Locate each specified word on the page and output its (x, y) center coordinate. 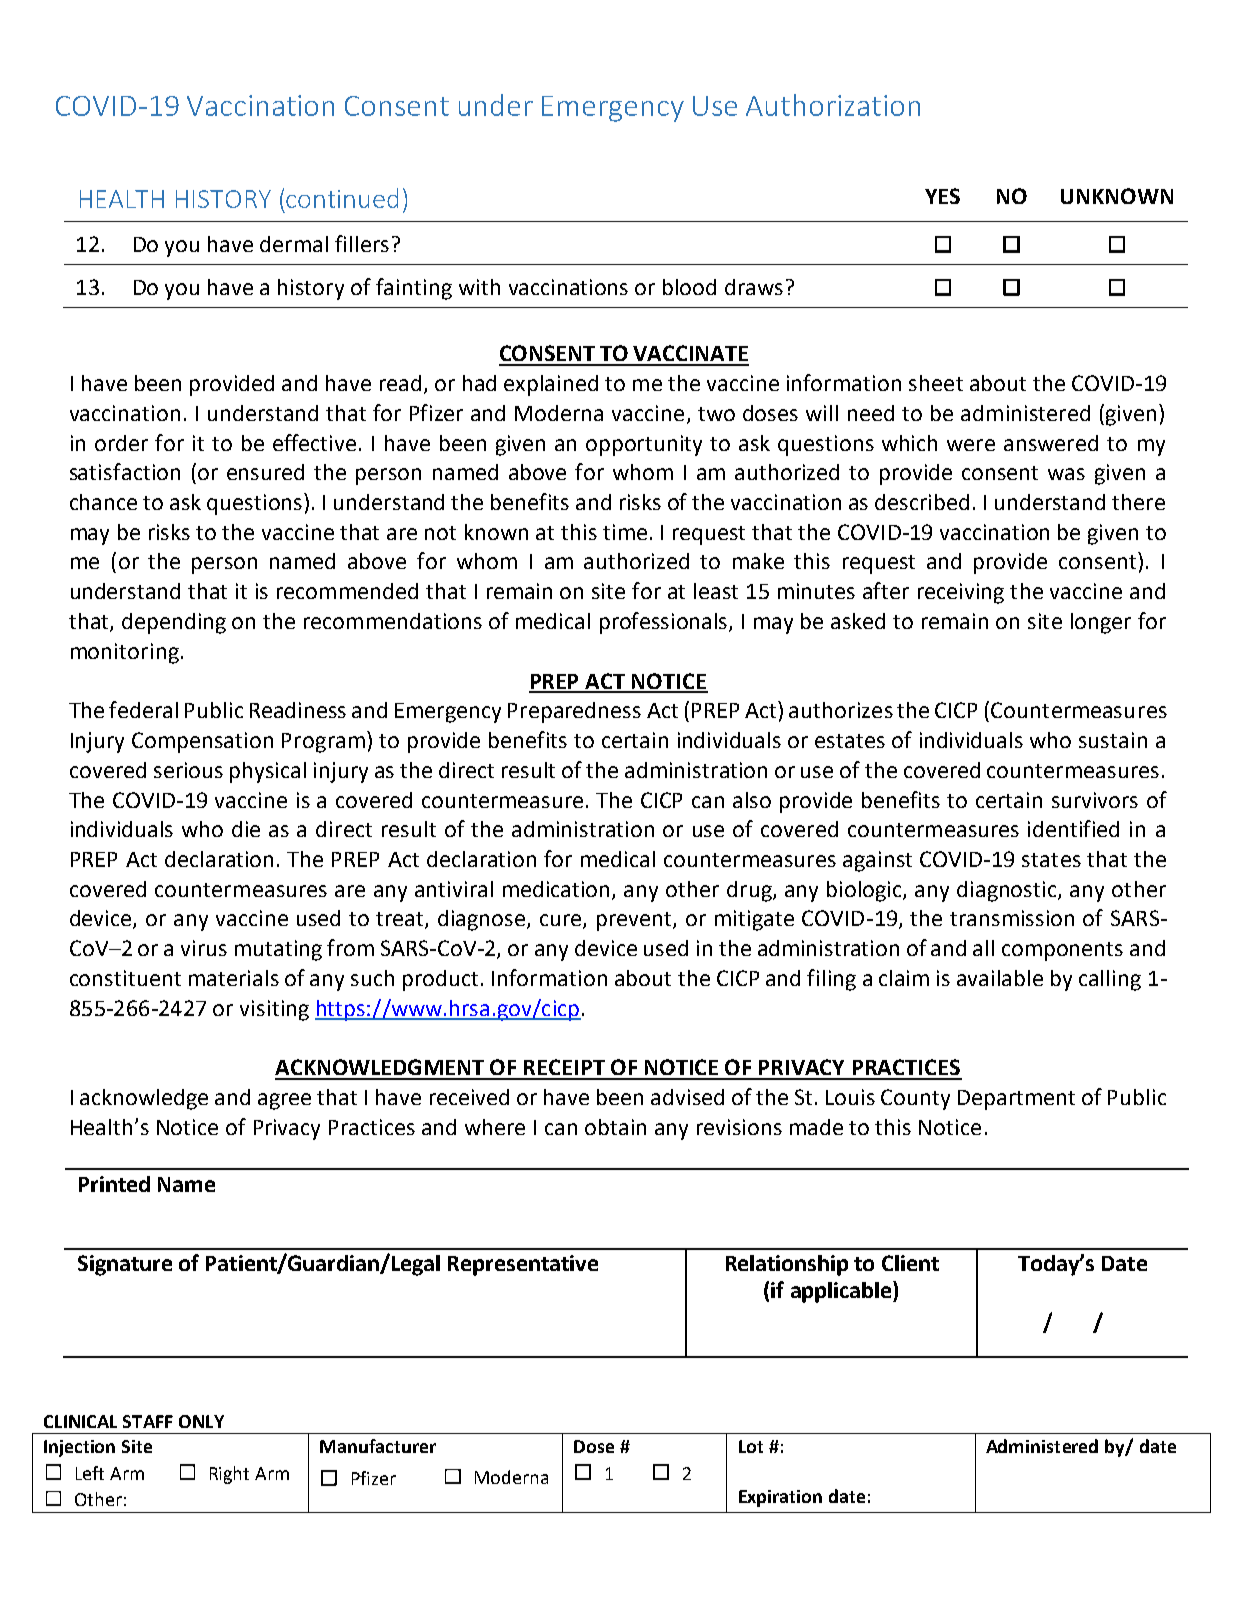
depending (174, 623)
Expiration (780, 1498)
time (625, 532)
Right (229, 1475)
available (1000, 978)
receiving (961, 593)
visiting (274, 1010)
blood (689, 287)
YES (942, 196)
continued (342, 198)
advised (687, 1097)
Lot (751, 1446)
